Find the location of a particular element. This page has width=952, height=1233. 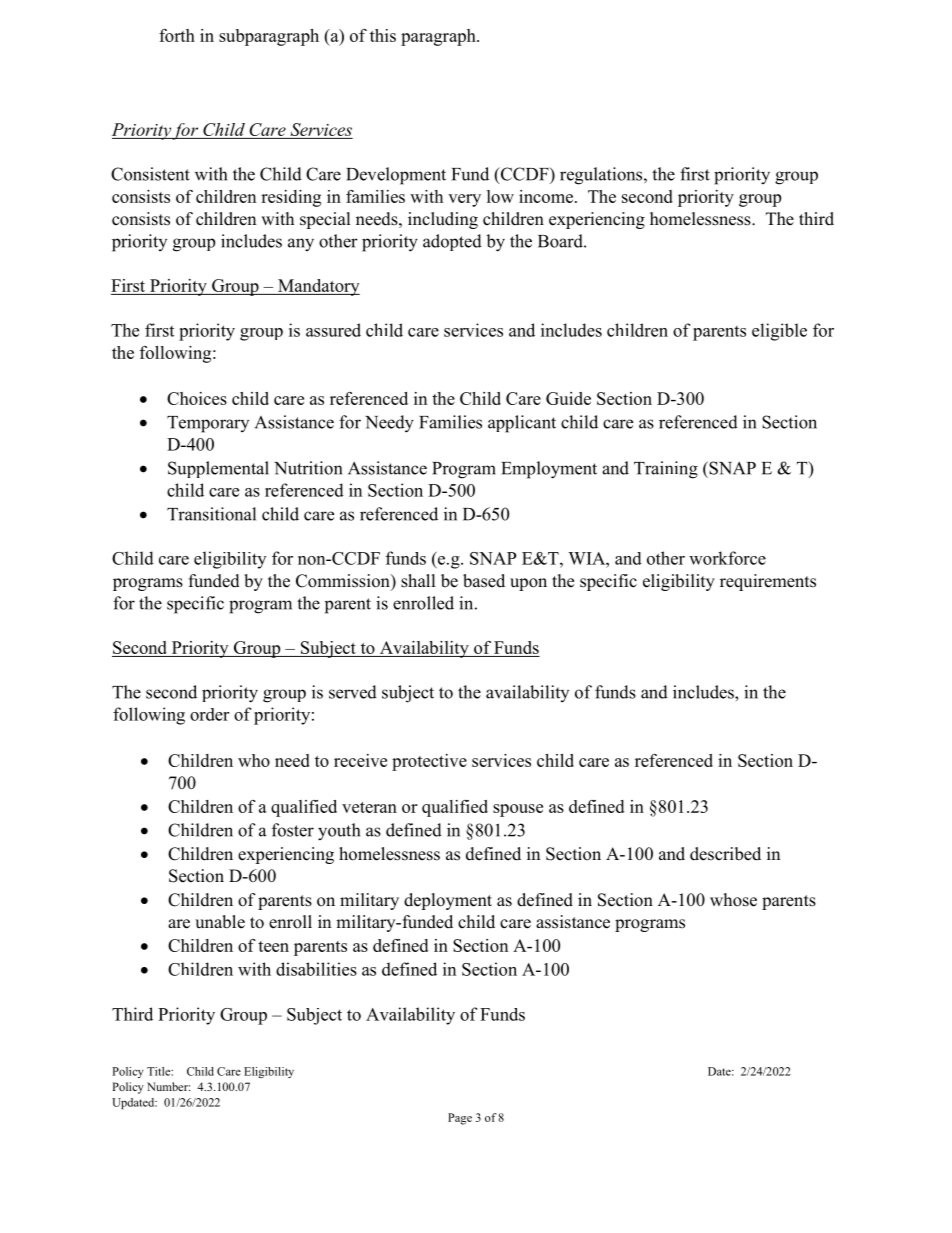

described is located at coordinates (725, 854).
